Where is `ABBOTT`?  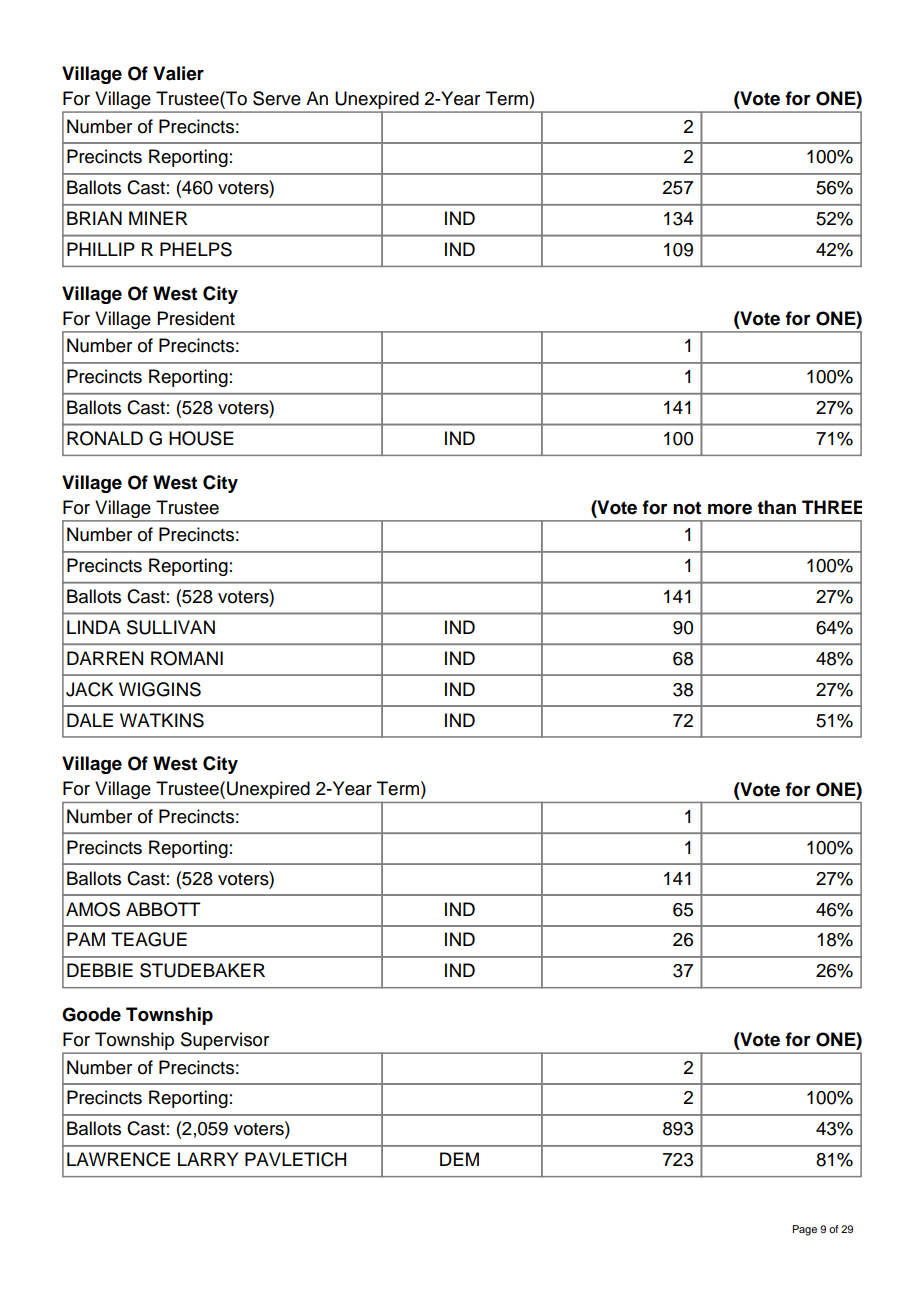
ABBOTT is located at coordinates (163, 909).
